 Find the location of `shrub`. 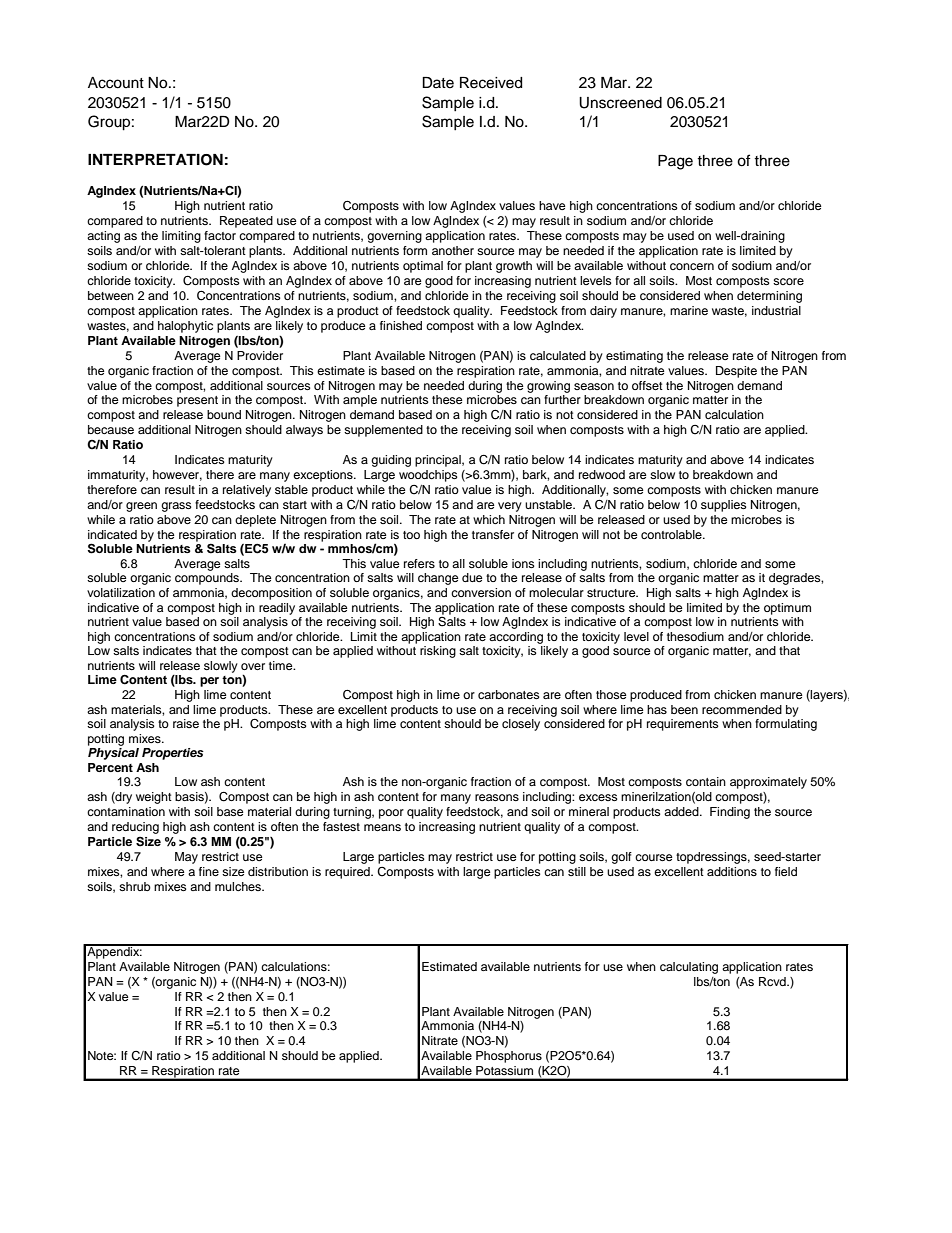

shrub is located at coordinates (135, 886).
